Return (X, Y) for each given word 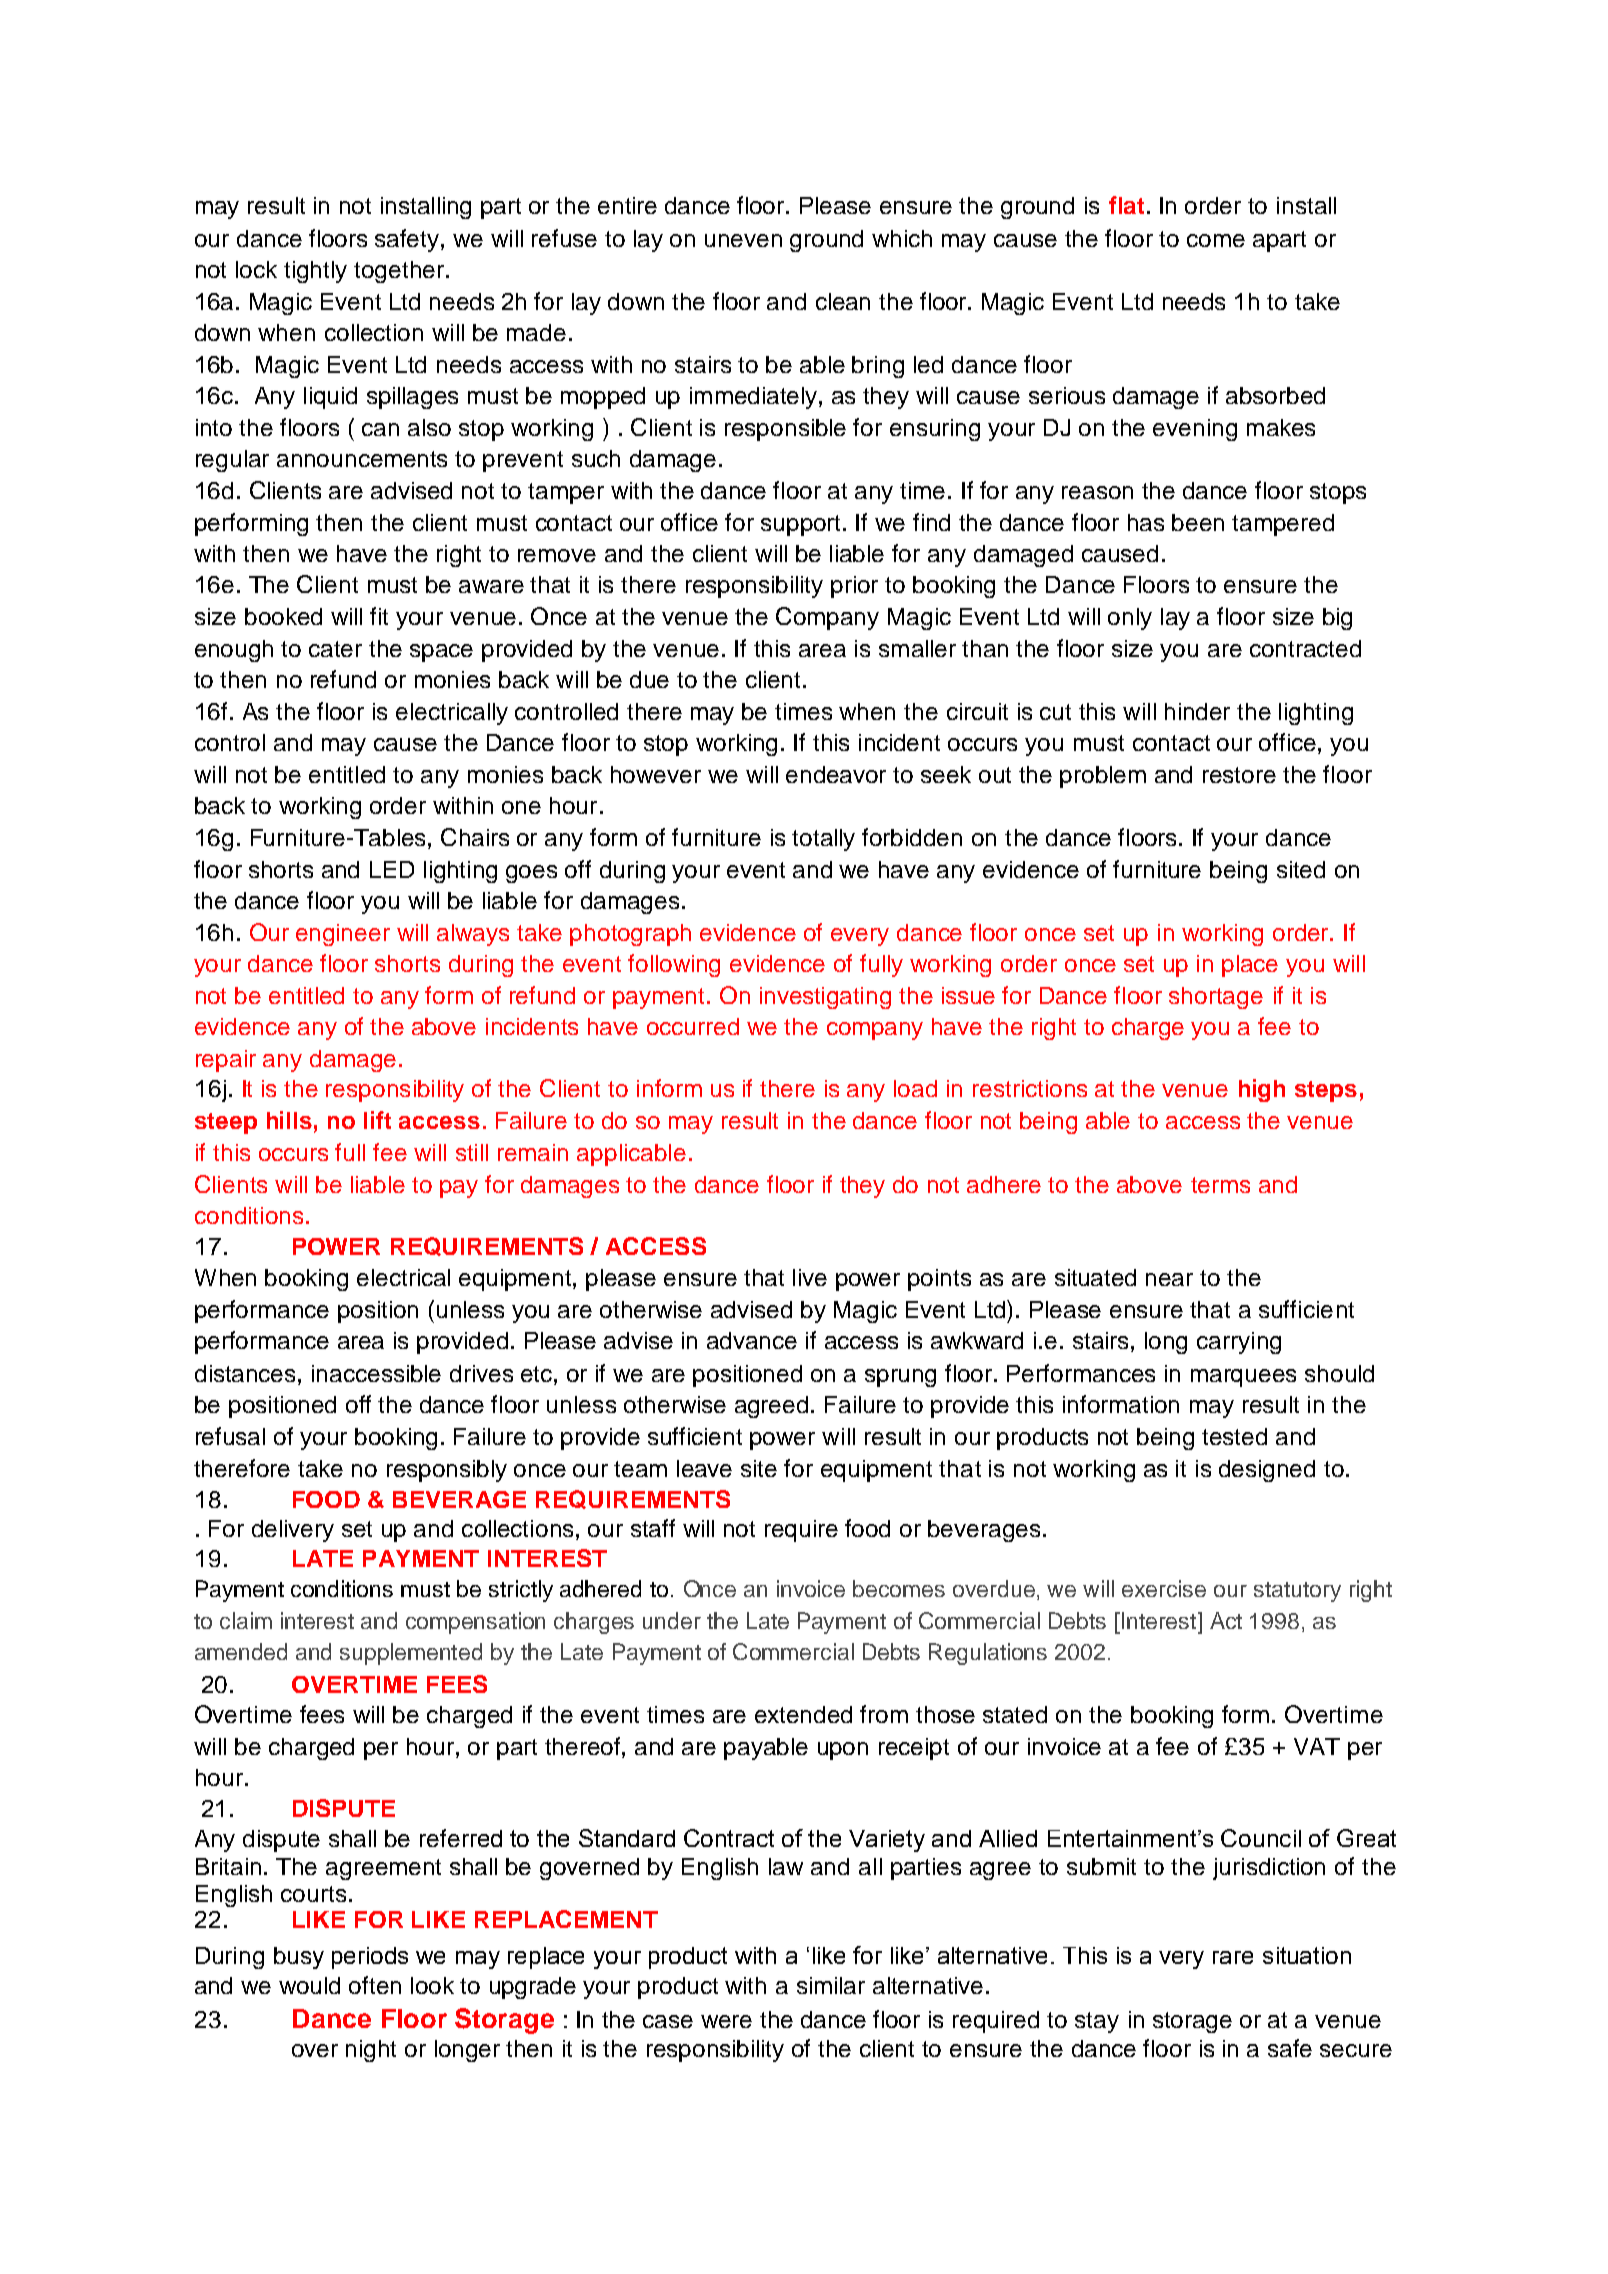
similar (831, 1985)
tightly (315, 272)
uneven (743, 240)
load (915, 1088)
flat (1126, 205)
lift (377, 1120)
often (375, 1985)
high (1262, 1090)
